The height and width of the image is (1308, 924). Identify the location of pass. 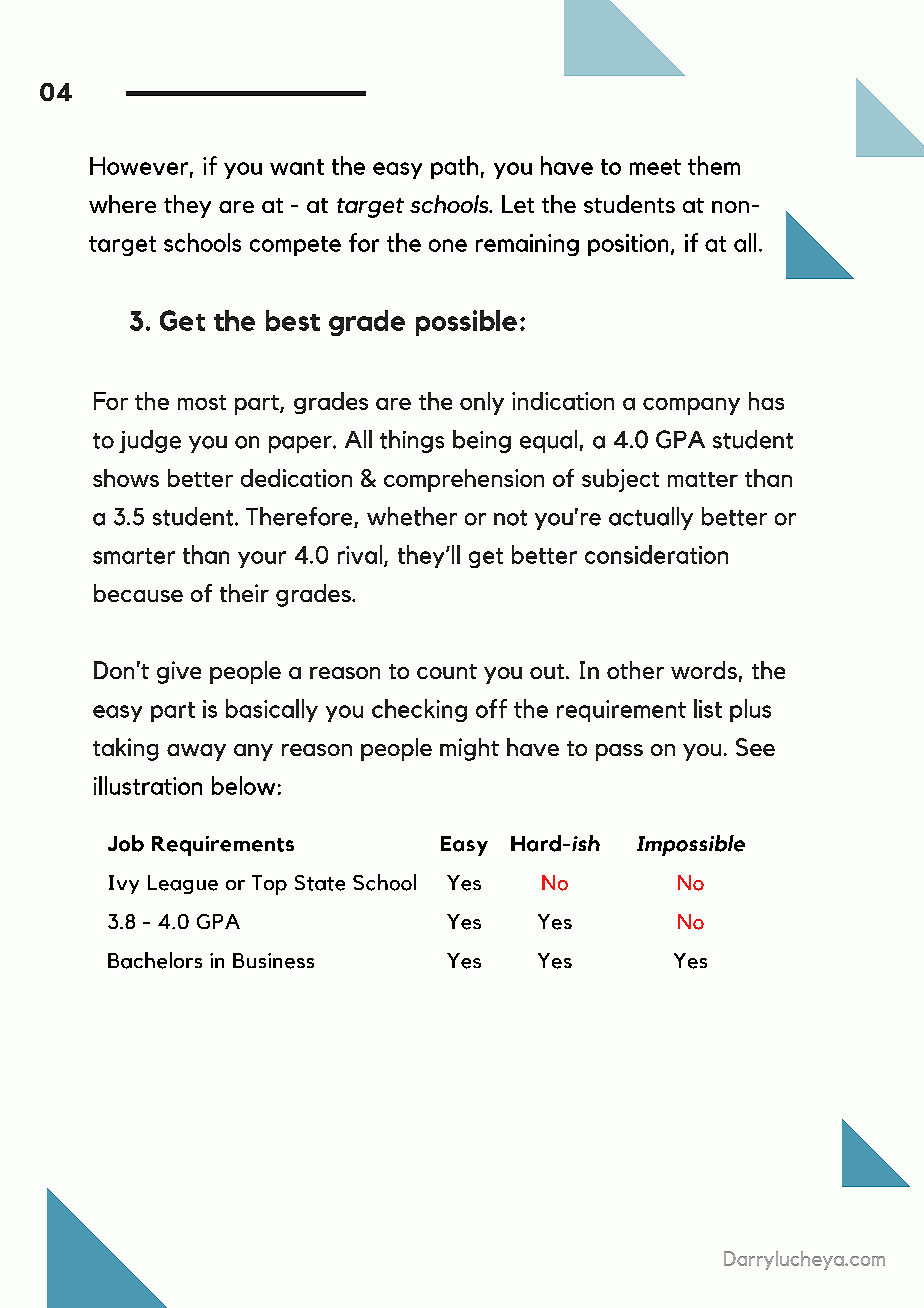
(619, 752).
